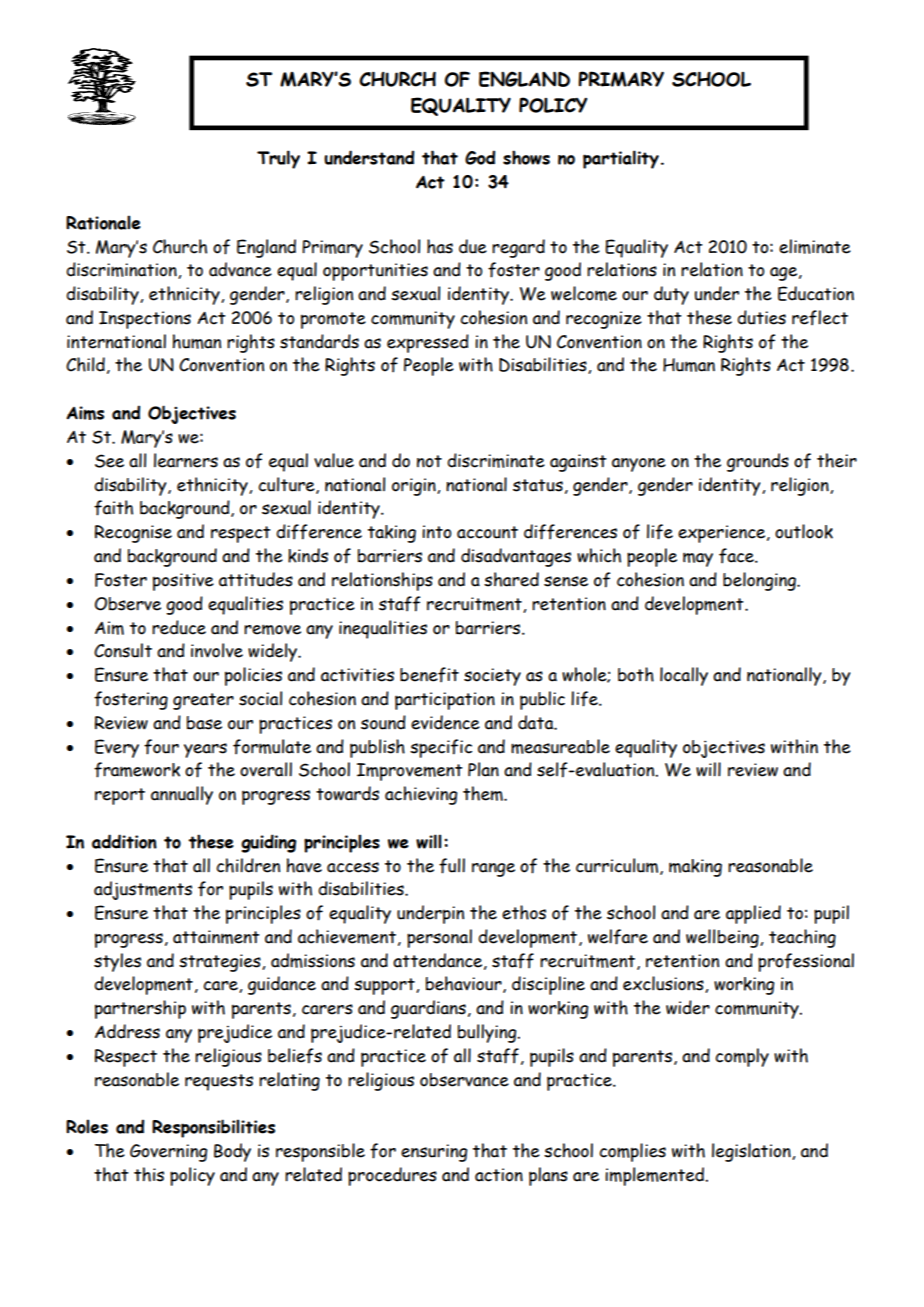 Image resolution: width=924 pixels, height=1307 pixels. Describe the element at coordinates (168, 1153) in the screenshot. I see `Governing` at that location.
